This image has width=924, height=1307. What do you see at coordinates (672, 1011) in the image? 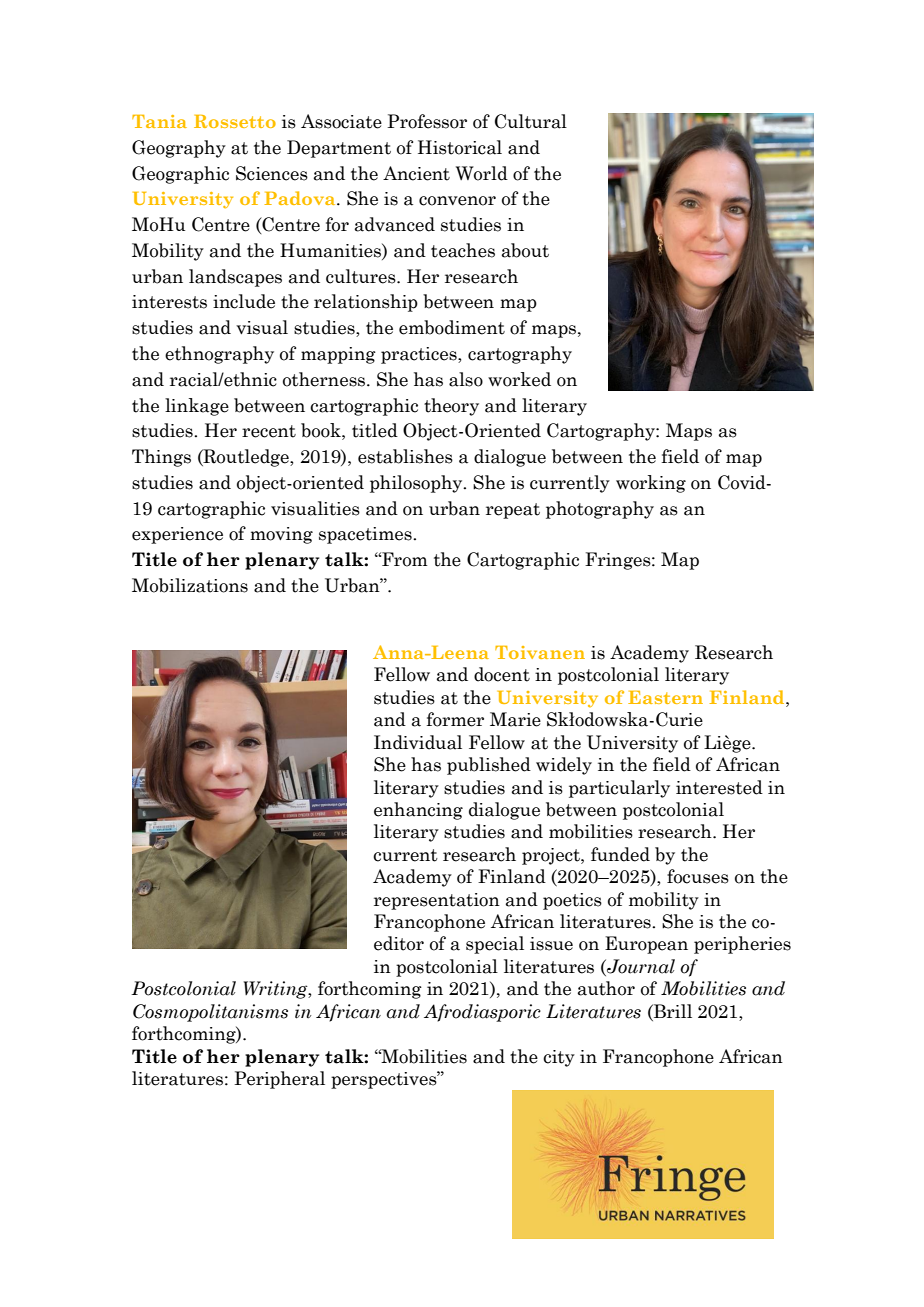
I see `Brill` at bounding box center [672, 1011].
